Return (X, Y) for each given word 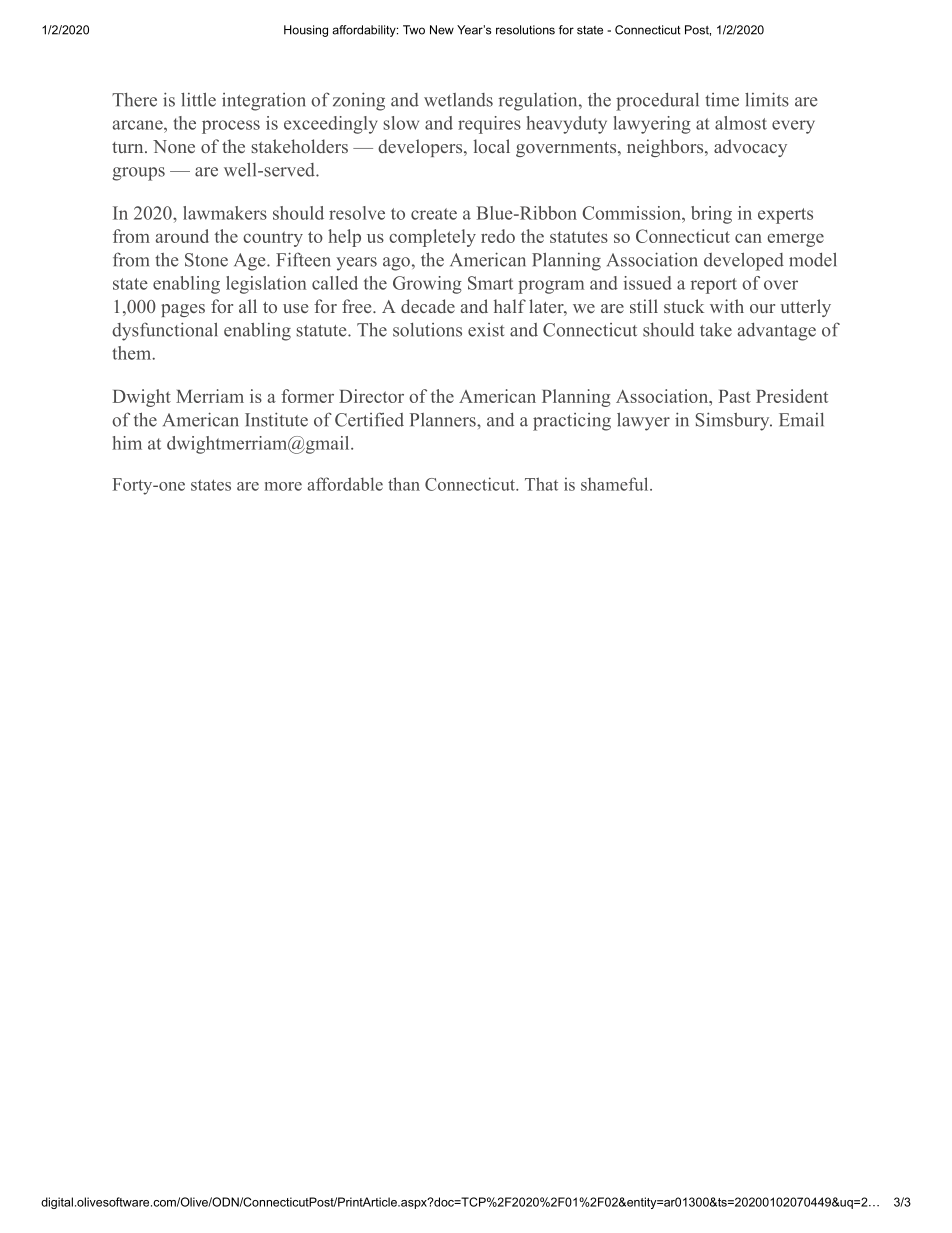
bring (711, 215)
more (283, 486)
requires (489, 125)
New (442, 30)
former (307, 396)
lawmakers (225, 213)
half (510, 306)
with (727, 306)
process (231, 127)
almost (741, 123)
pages (183, 310)
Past (735, 396)
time (722, 100)
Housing (306, 31)
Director (371, 396)
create (434, 214)
